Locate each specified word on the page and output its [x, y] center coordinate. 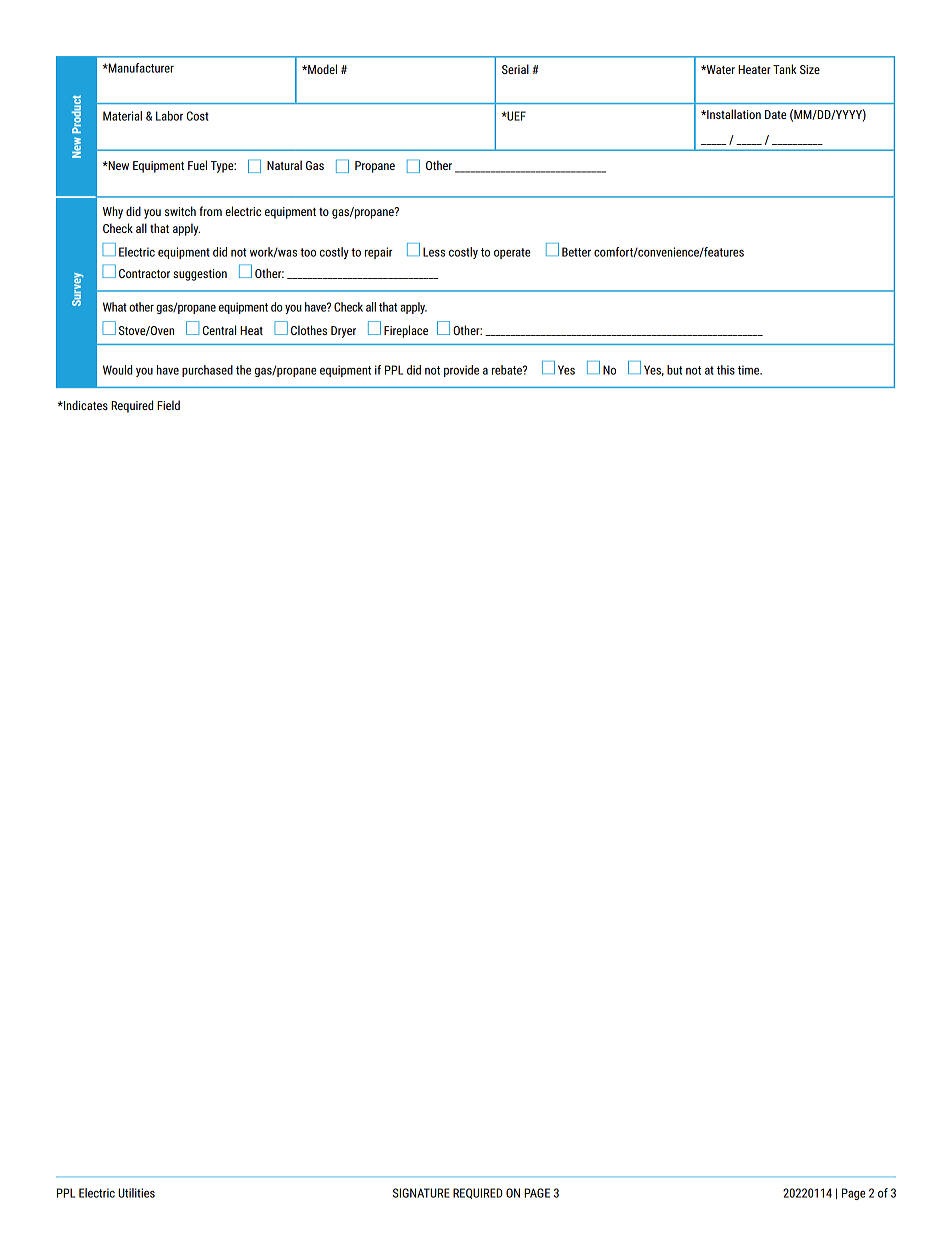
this [726, 370]
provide [461, 371]
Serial [515, 69]
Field [168, 405]
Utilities [136, 1193]
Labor [169, 116]
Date [775, 114]
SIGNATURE [421, 1193]
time [750, 370]
